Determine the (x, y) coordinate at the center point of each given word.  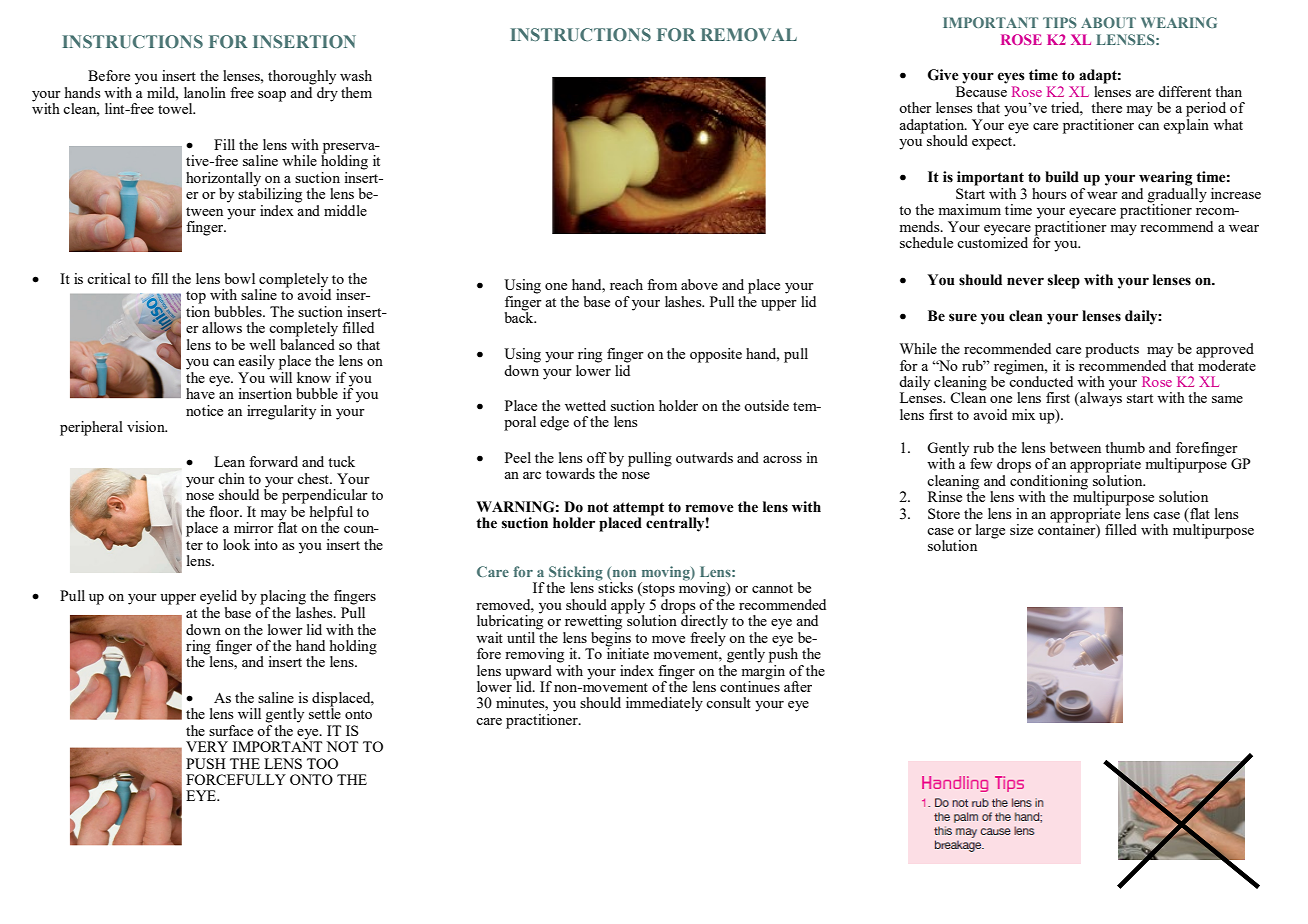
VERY (207, 746)
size (1021, 529)
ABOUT (1108, 22)
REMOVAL (749, 34)
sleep (1064, 281)
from (662, 284)
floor (225, 511)
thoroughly (302, 77)
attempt (638, 510)
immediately (664, 704)
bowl (239, 278)
